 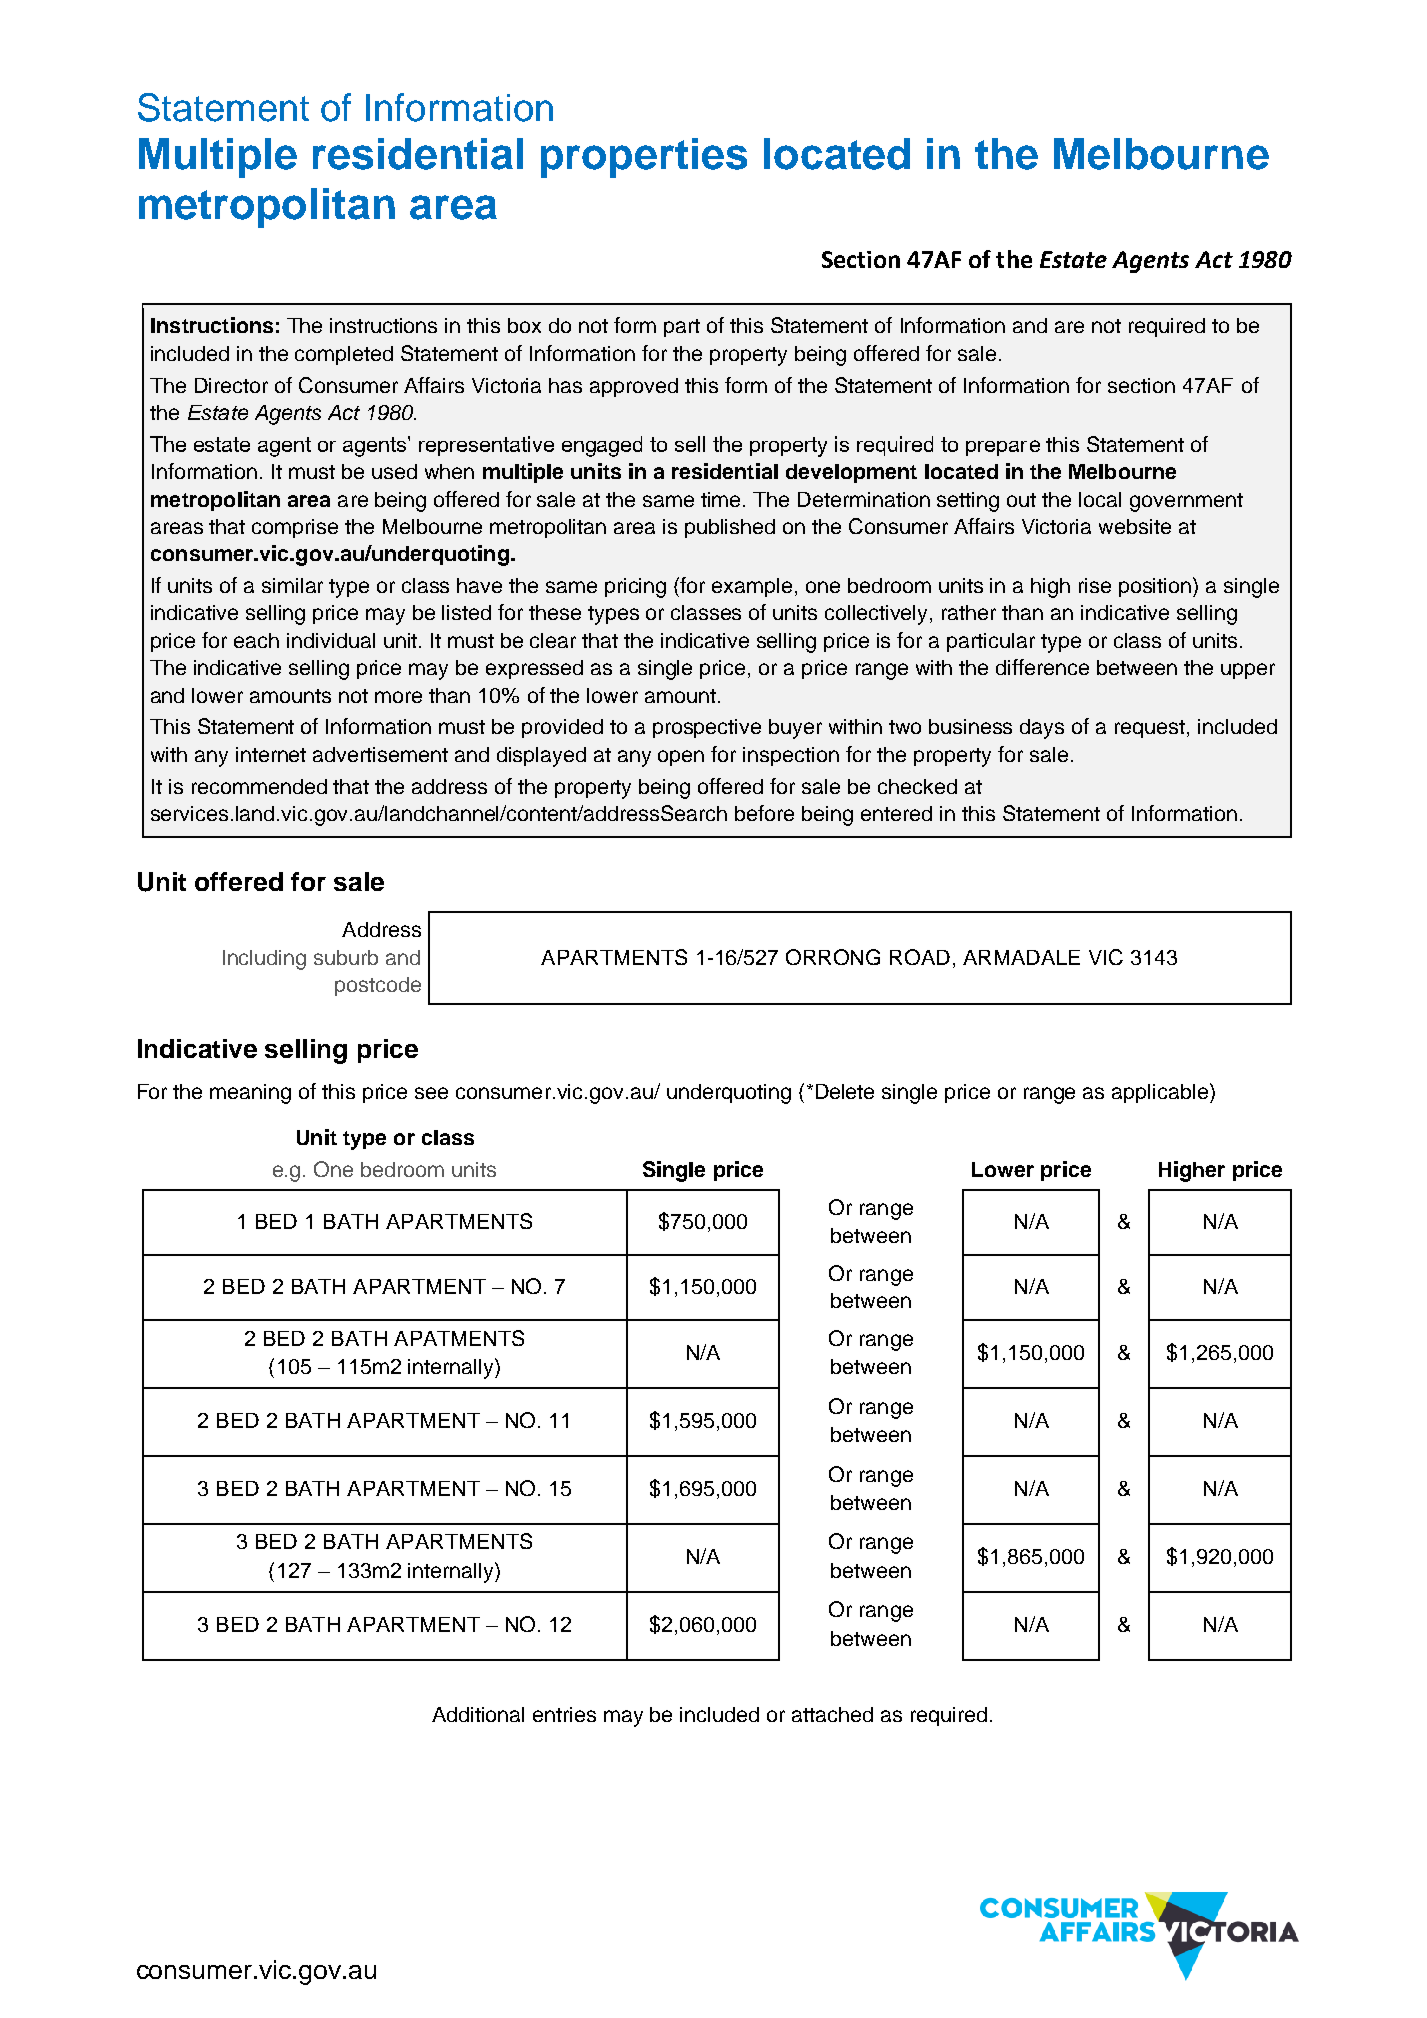 I want to click on prepare, so click(x=1003, y=448).
